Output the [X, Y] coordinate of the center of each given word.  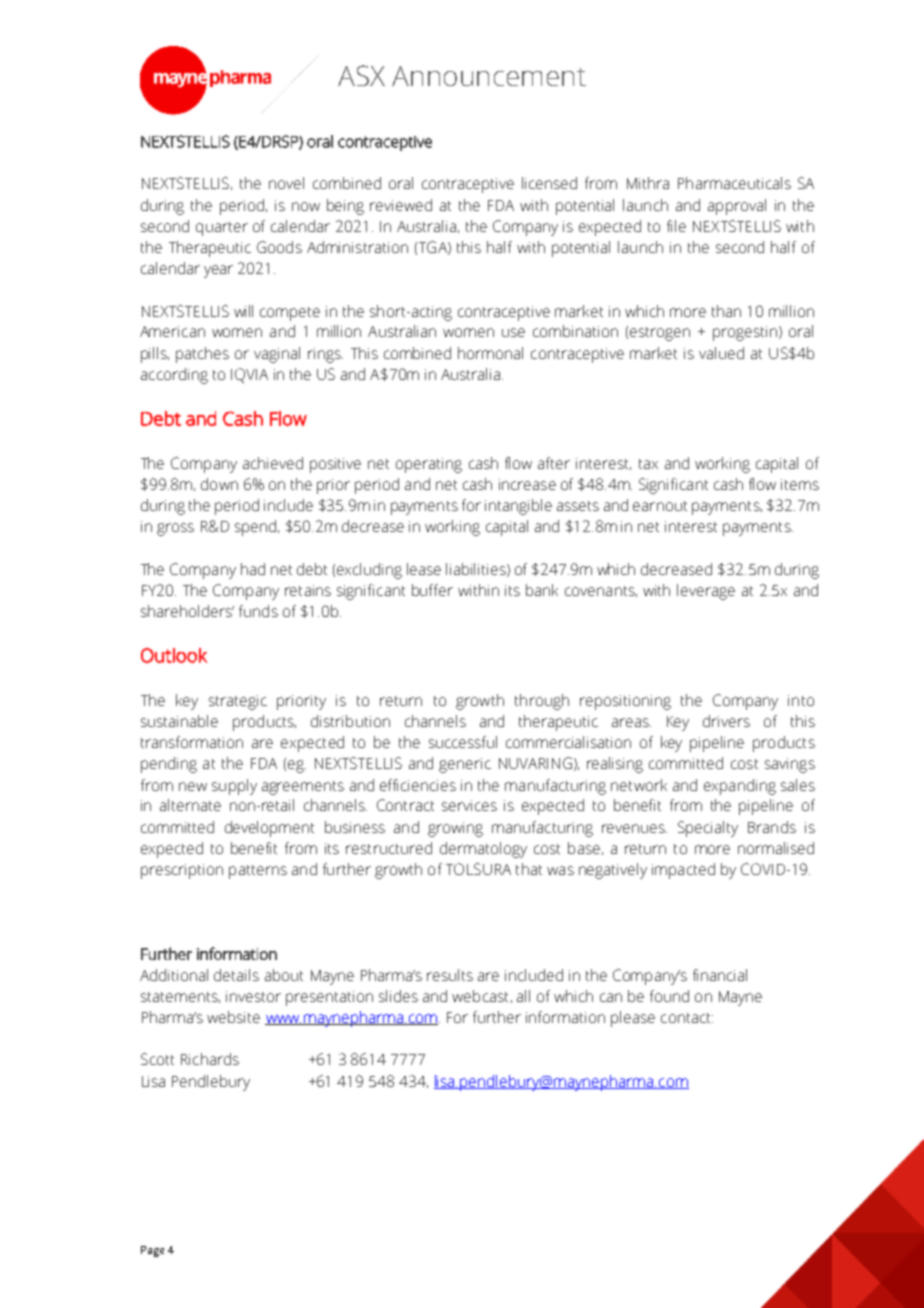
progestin [745, 333]
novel [286, 183]
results [450, 975]
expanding [740, 787]
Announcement [489, 76]
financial [720, 975]
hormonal [490, 353]
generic [465, 765]
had [253, 569]
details [236, 975]
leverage [706, 592]
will [243, 311]
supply [234, 787]
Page [152, 1251]
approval [737, 207]
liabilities [477, 570]
